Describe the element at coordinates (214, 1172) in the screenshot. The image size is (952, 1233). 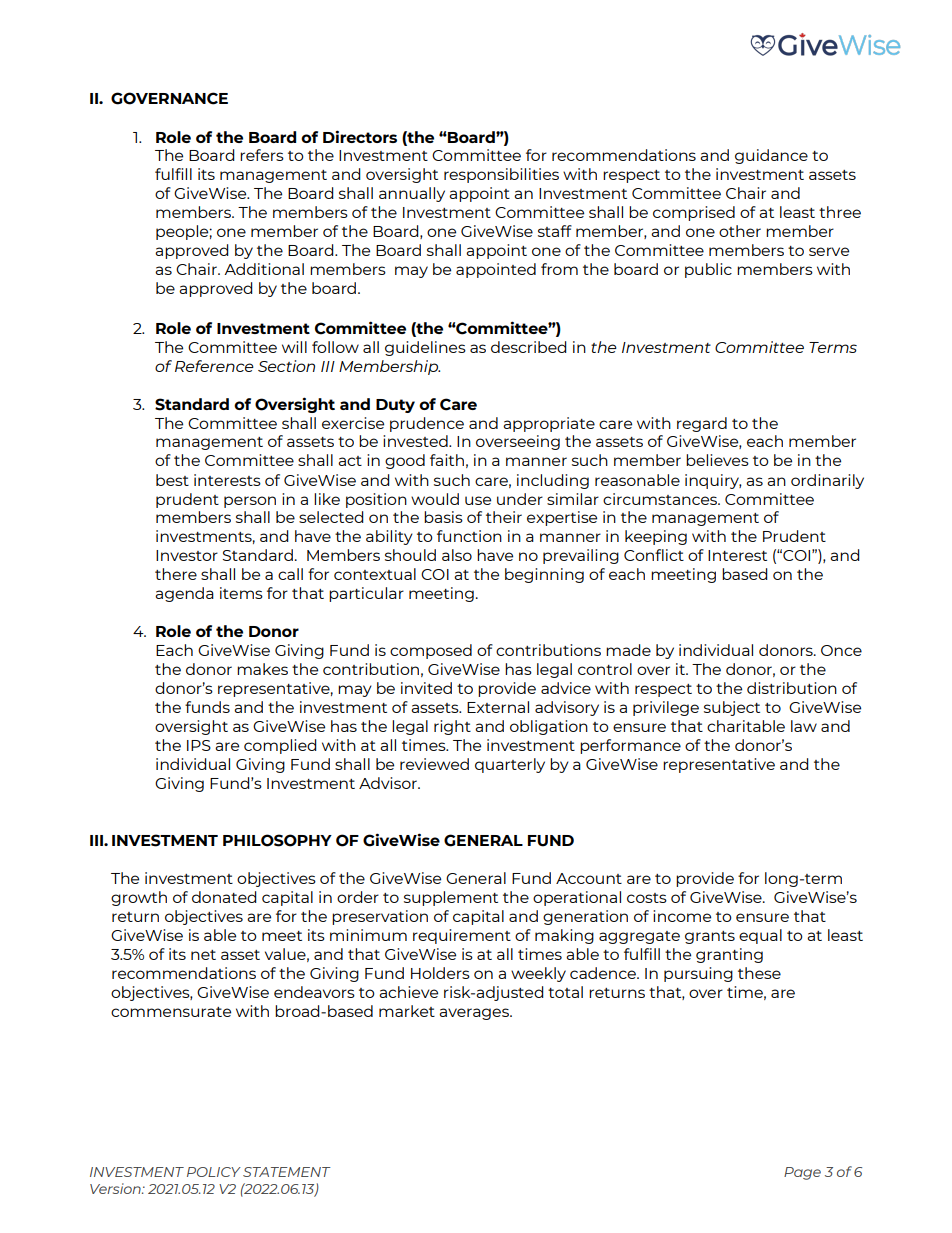
I see `POLICY` at that location.
